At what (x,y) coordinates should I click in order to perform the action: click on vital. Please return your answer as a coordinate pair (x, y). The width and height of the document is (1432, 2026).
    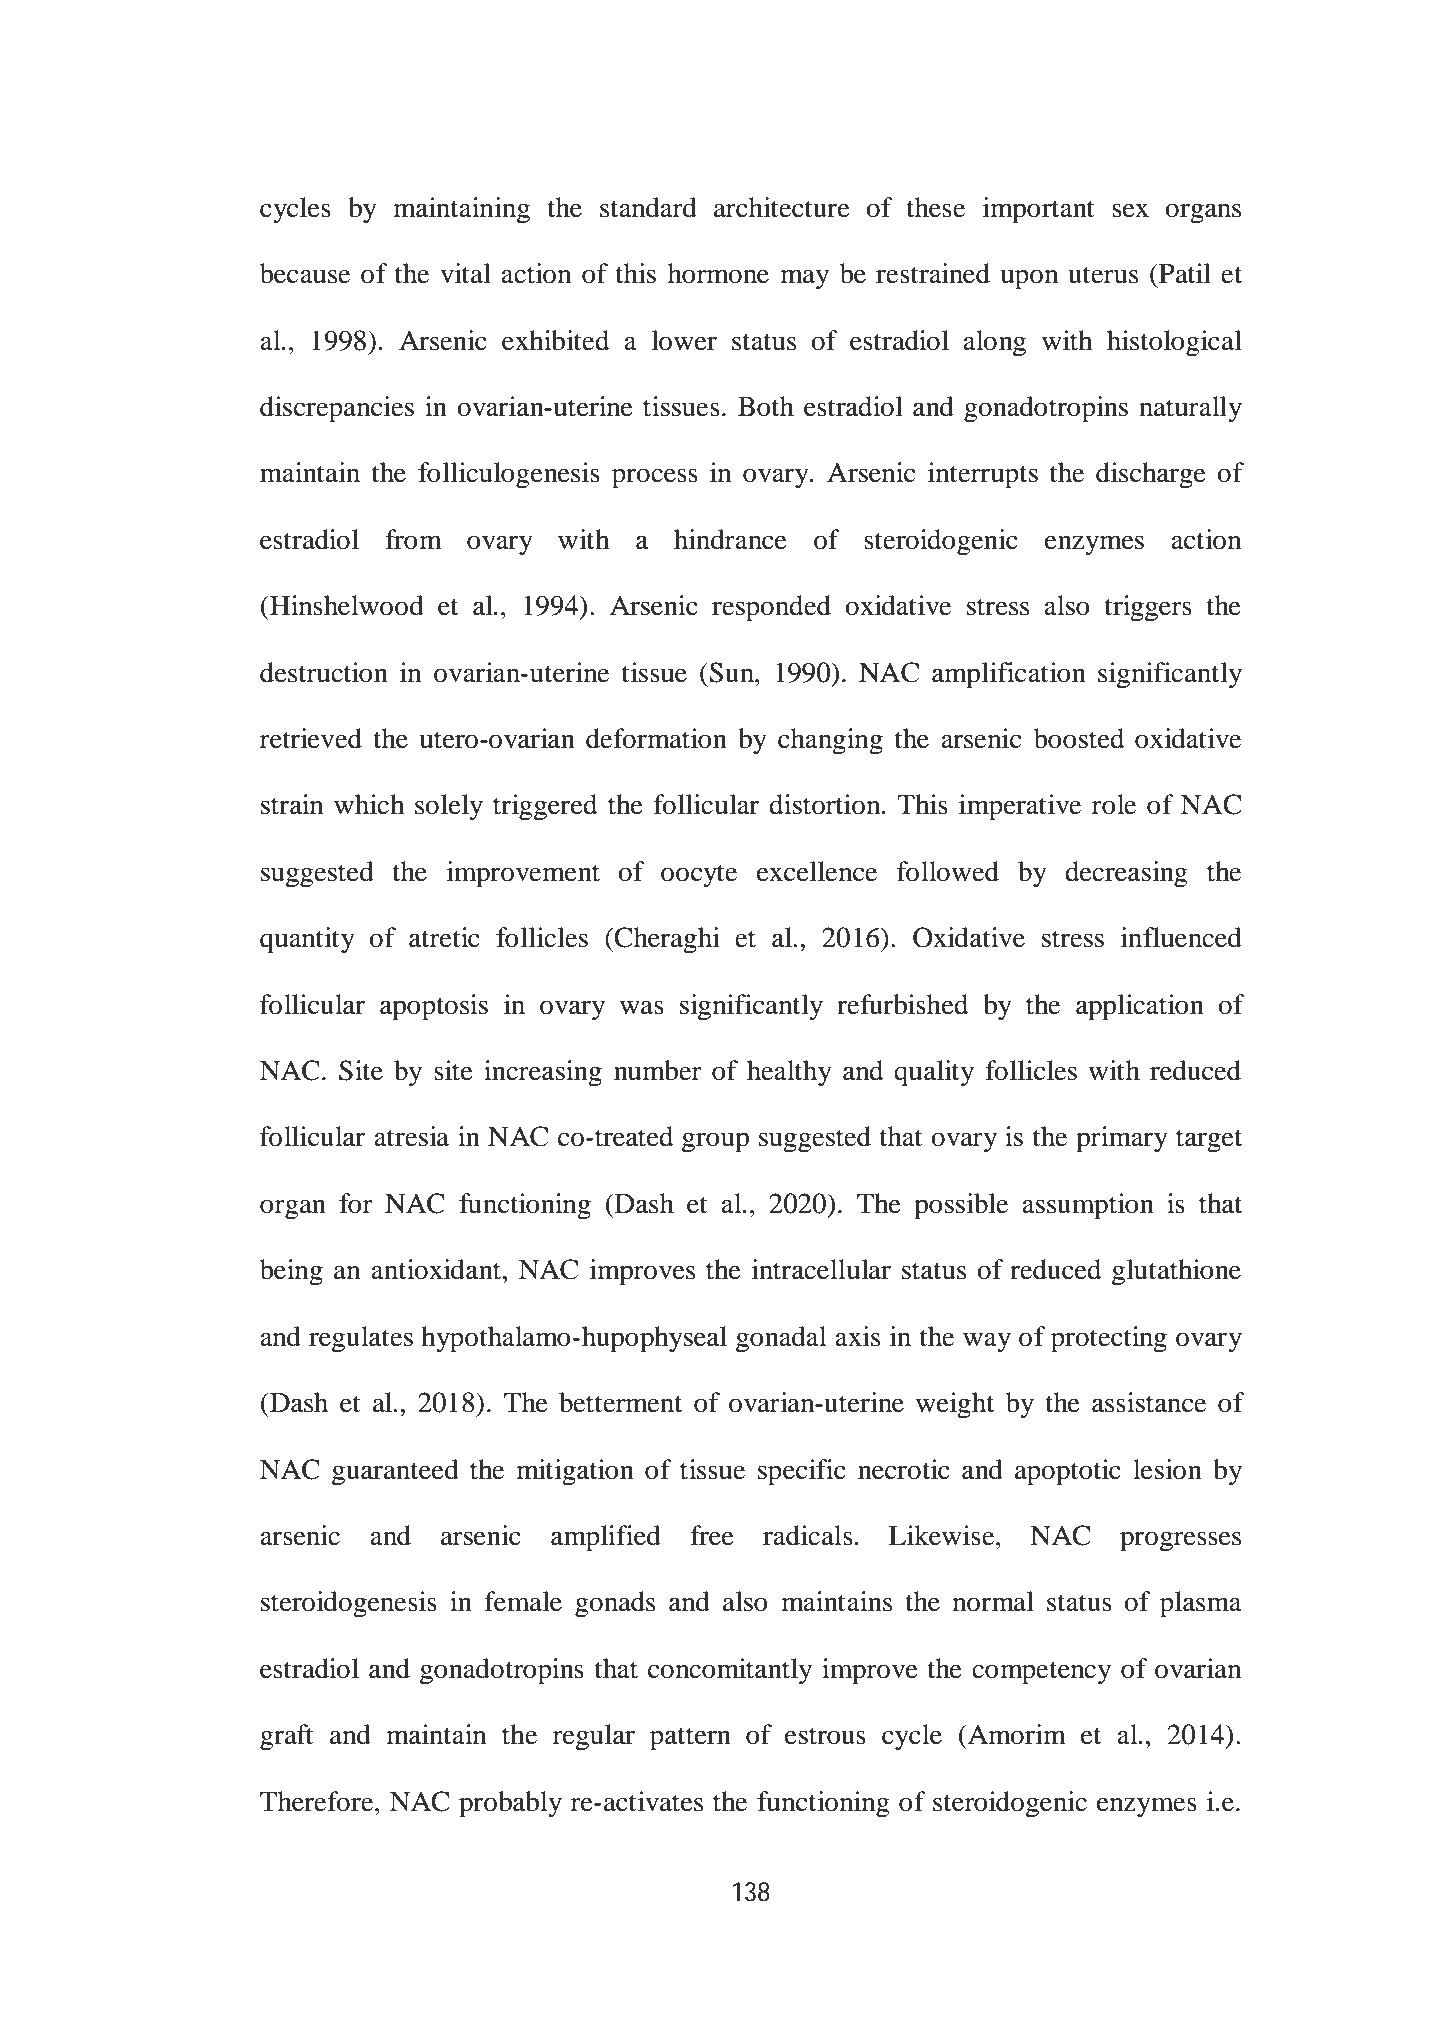
    Looking at the image, I should click on (465, 273).
